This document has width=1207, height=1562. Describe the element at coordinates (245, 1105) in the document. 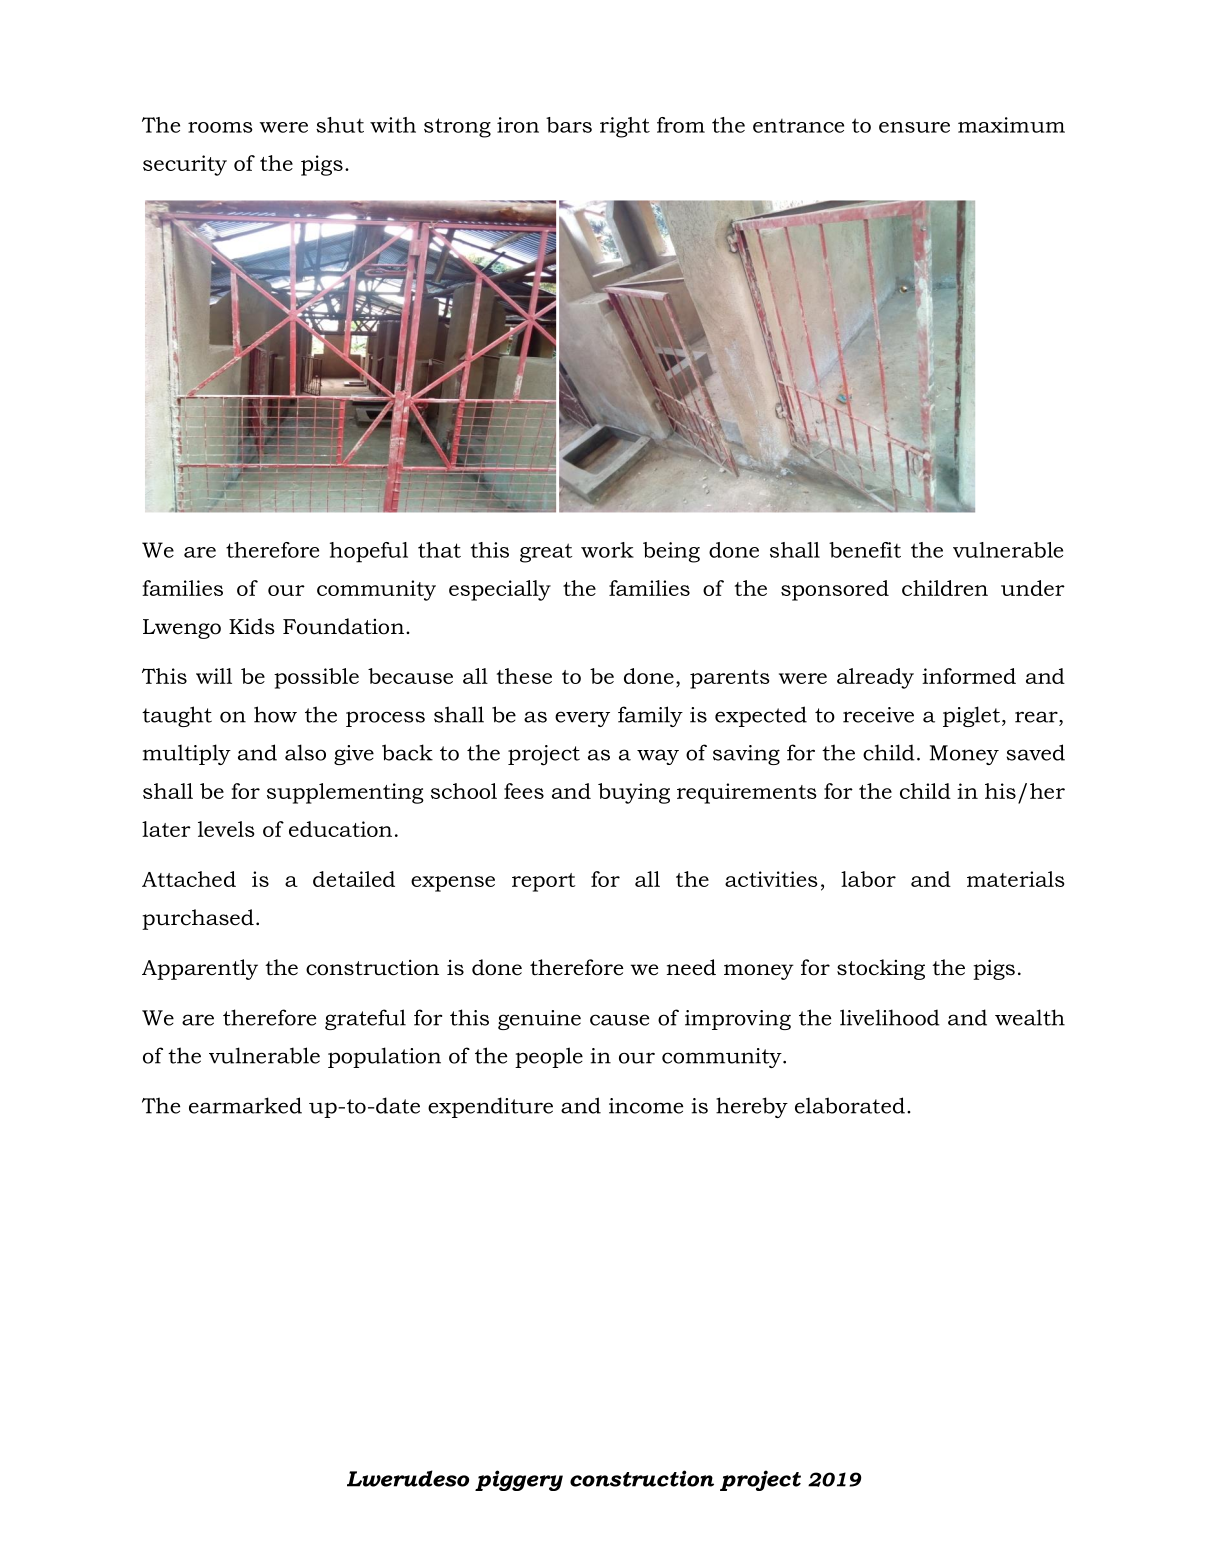

I see `earmarked` at that location.
